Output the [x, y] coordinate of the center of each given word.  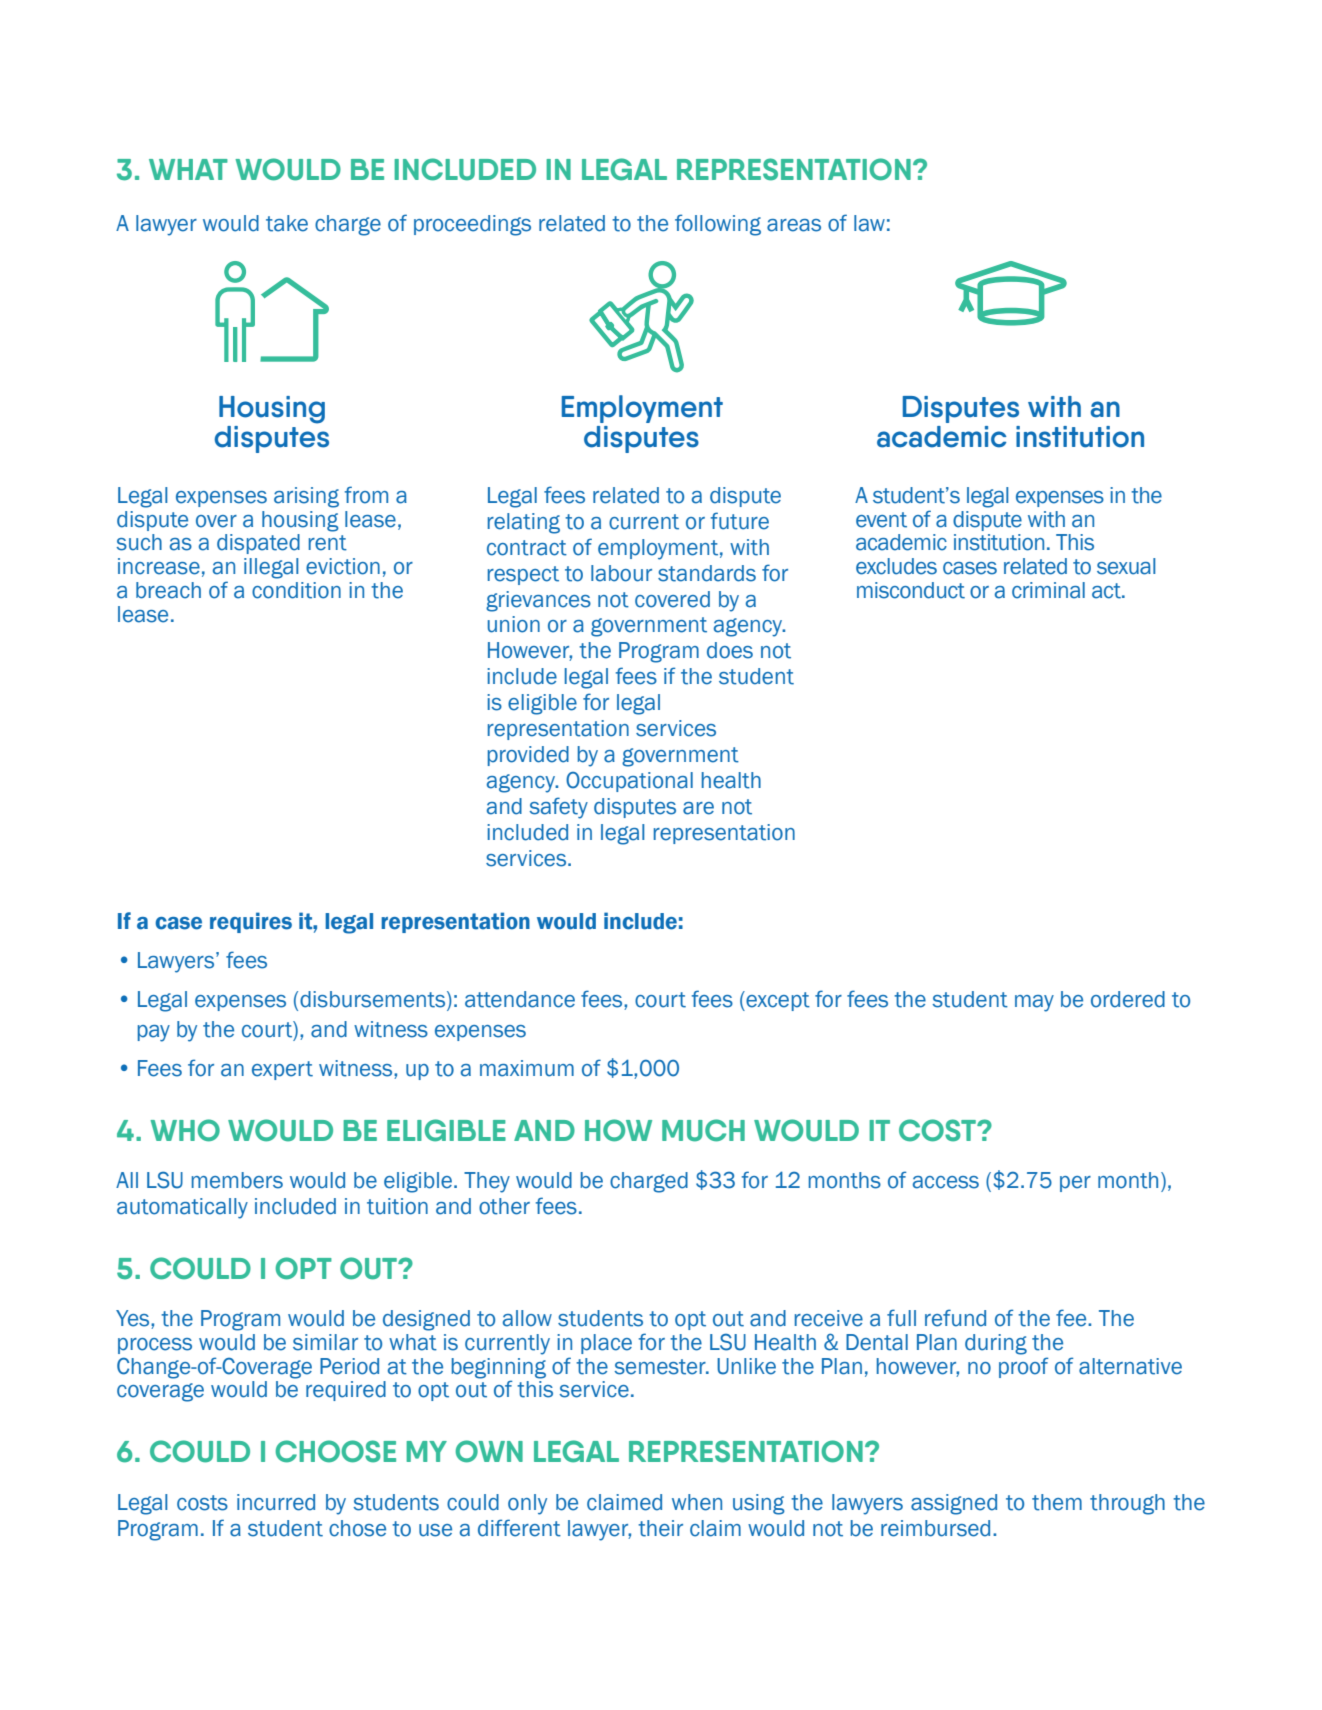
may [1034, 1003]
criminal [1048, 590]
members [237, 1180]
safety [558, 808]
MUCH [703, 1130]
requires [251, 922]
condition [296, 590]
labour [621, 573]
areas [794, 225]
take [287, 223]
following [718, 225]
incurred [276, 1502]
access [946, 1182]
